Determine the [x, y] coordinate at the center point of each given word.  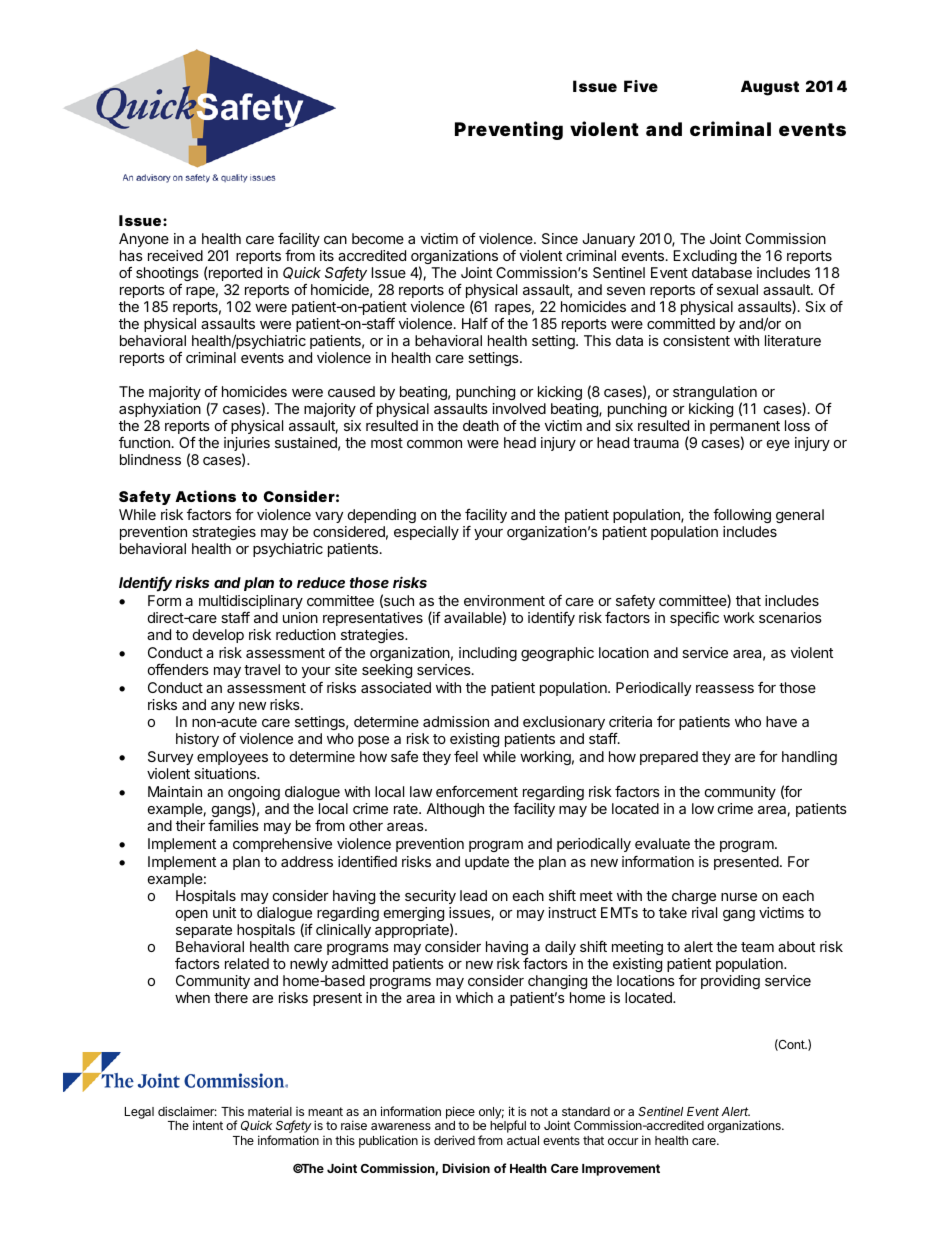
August [770, 88]
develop [218, 636]
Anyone [144, 240]
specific [694, 619]
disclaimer [187, 1111]
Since [560, 238]
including [488, 654]
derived [454, 1140]
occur [623, 1141]
